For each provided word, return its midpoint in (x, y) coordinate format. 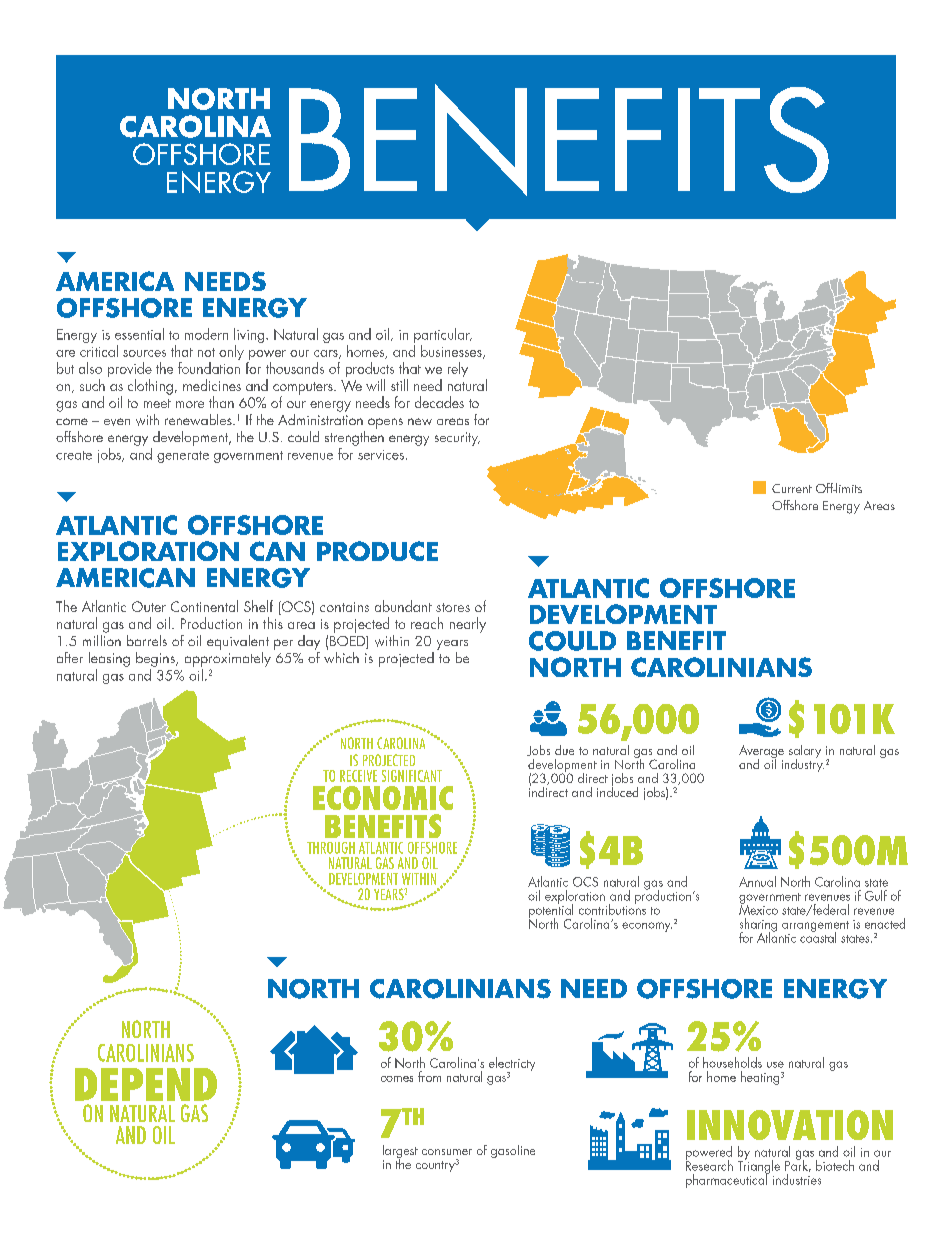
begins (156, 659)
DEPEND (146, 1084)
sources (144, 353)
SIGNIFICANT (412, 776)
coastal (818, 936)
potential (551, 911)
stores (453, 607)
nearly (468, 625)
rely (458, 369)
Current (792, 488)
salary (805, 753)
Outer (149, 606)
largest (400, 1153)
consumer (447, 1152)
